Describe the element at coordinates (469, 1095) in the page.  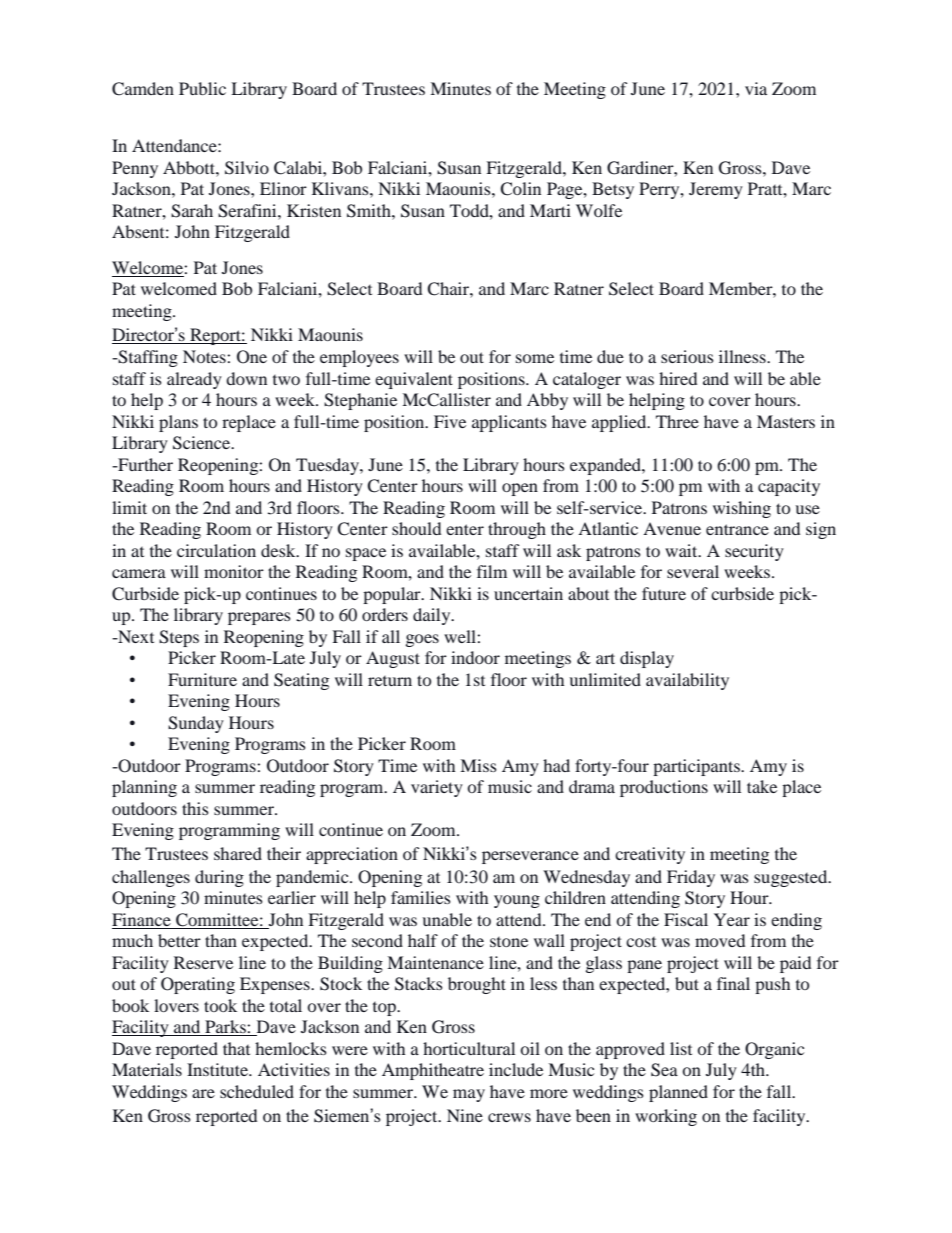
I see `may` at that location.
